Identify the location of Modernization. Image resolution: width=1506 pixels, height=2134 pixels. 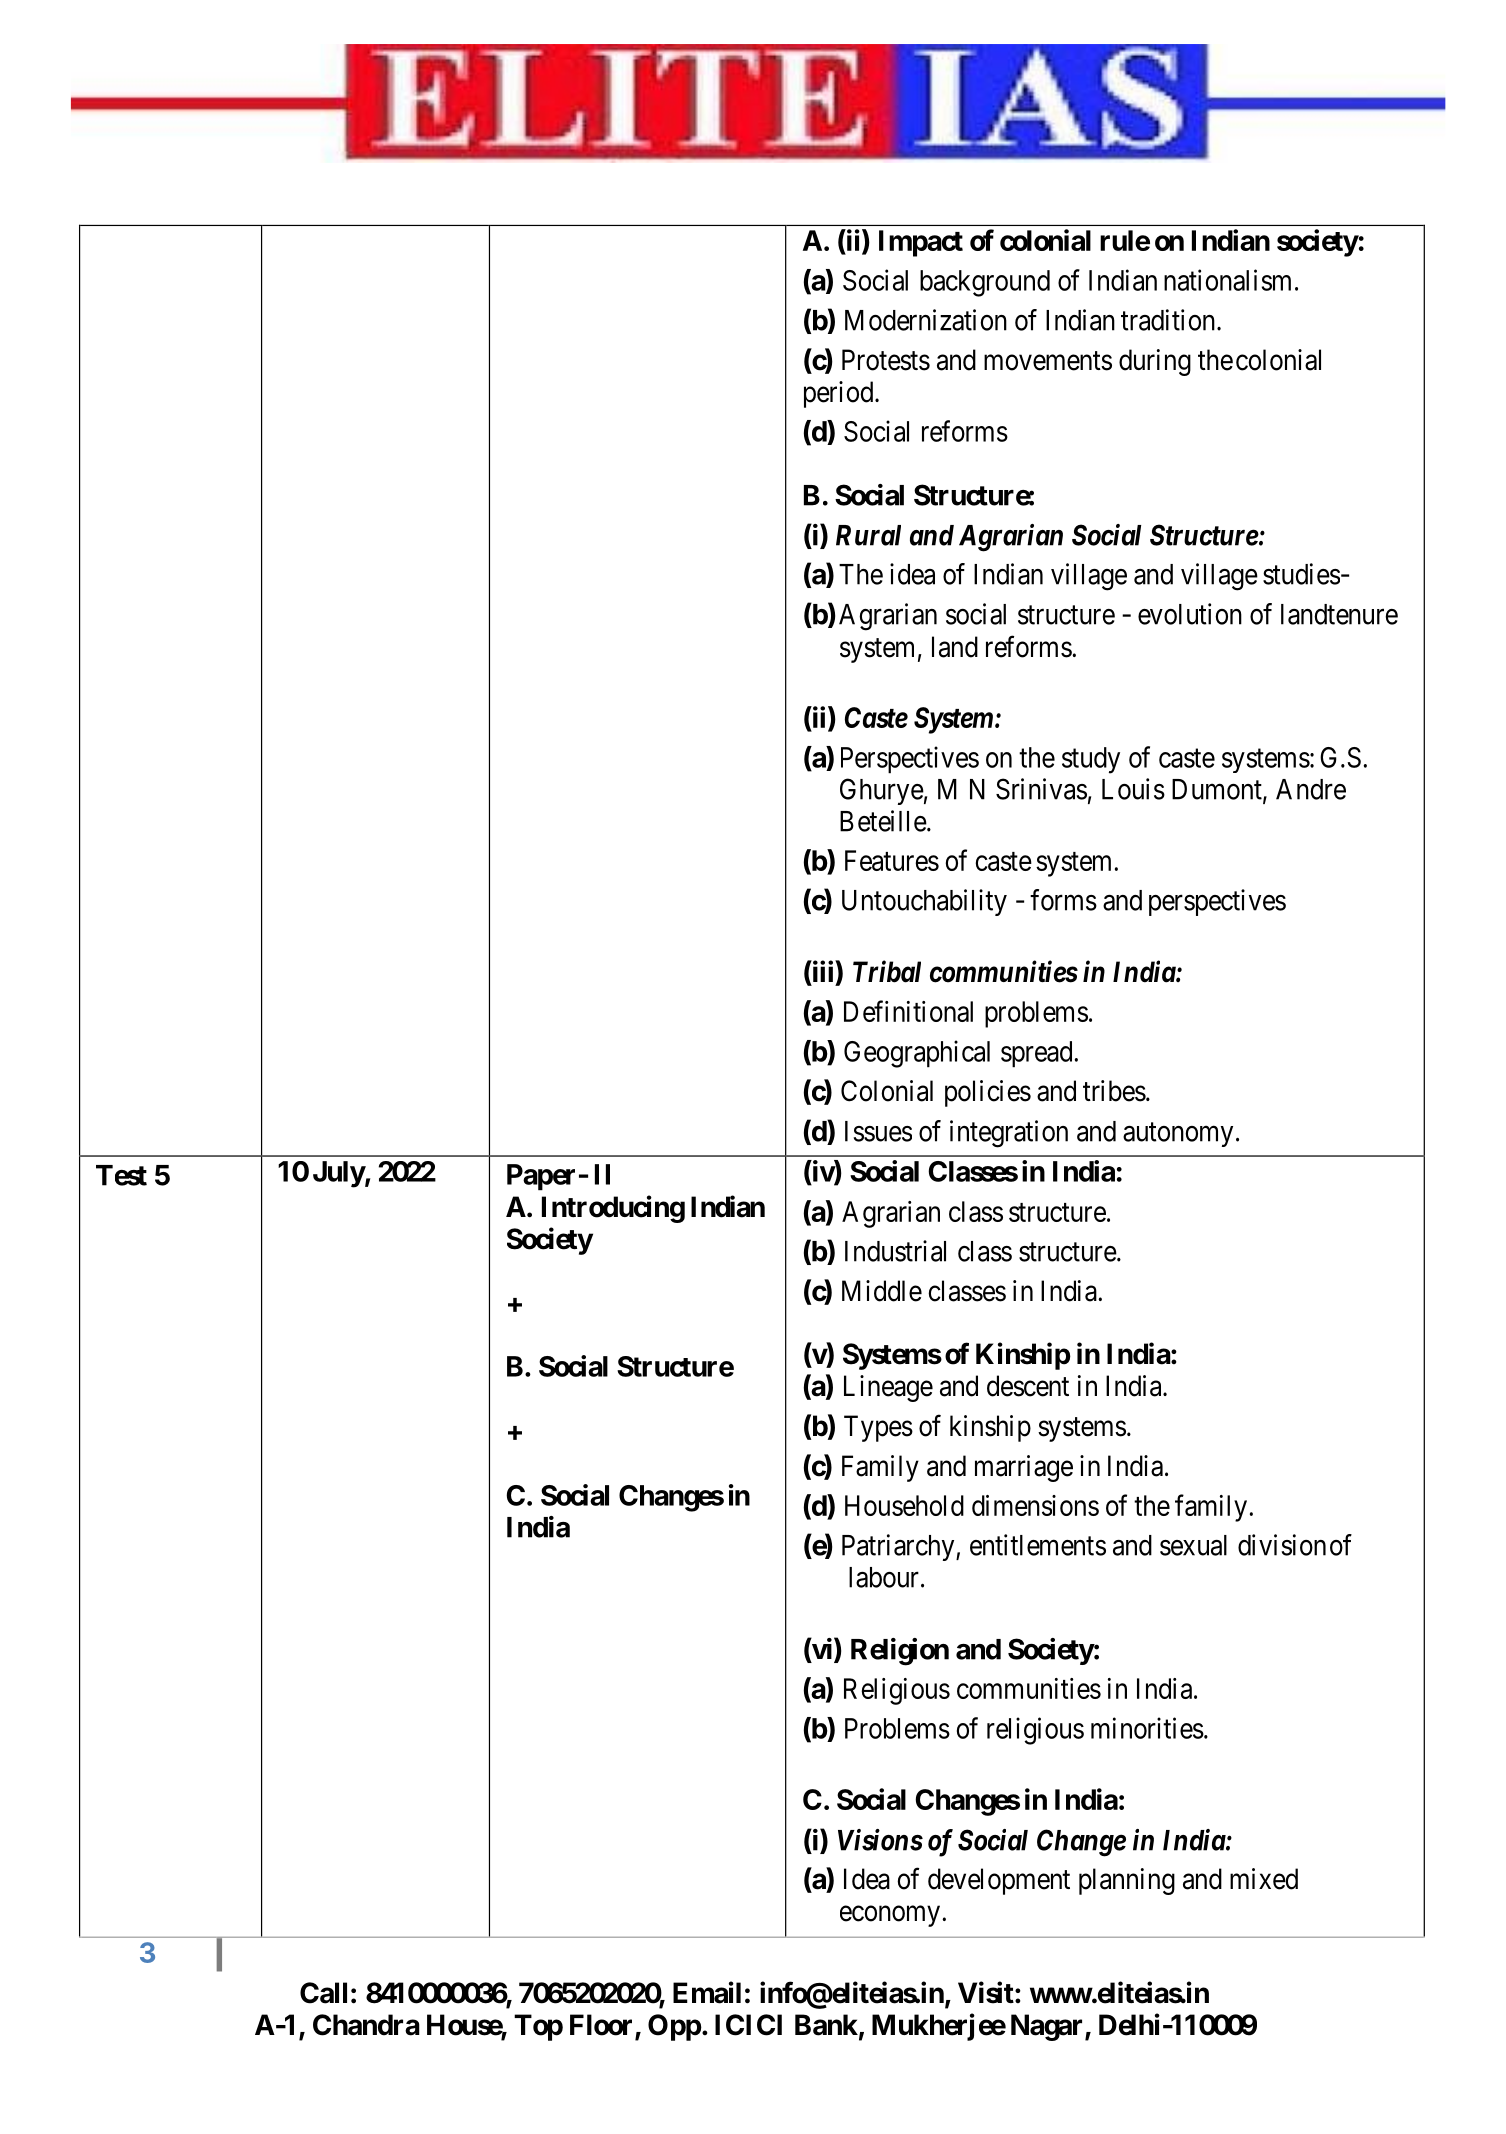
(926, 320).
